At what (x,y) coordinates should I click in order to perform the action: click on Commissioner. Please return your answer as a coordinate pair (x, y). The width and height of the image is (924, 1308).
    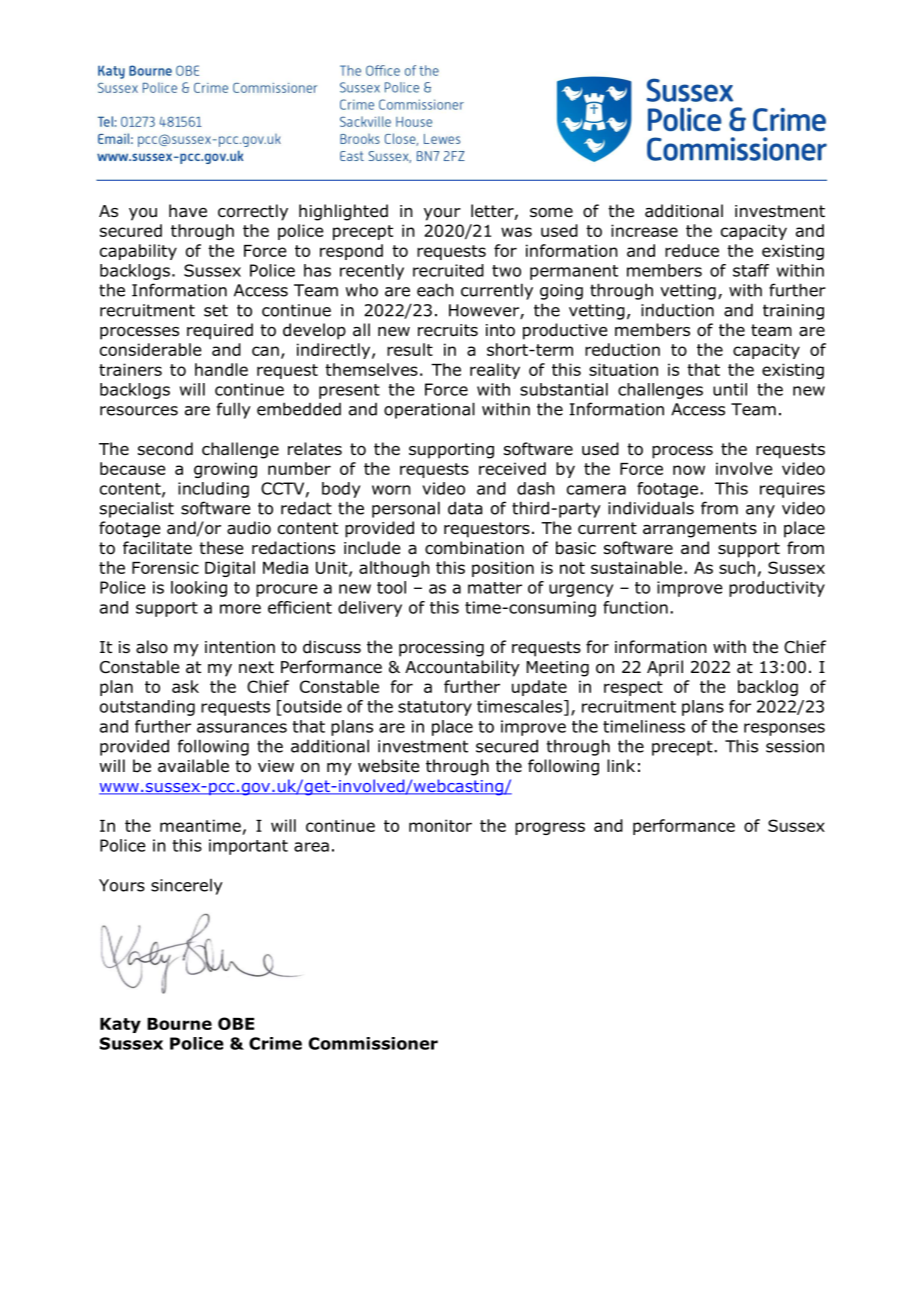
    Looking at the image, I should click on (373, 1043).
